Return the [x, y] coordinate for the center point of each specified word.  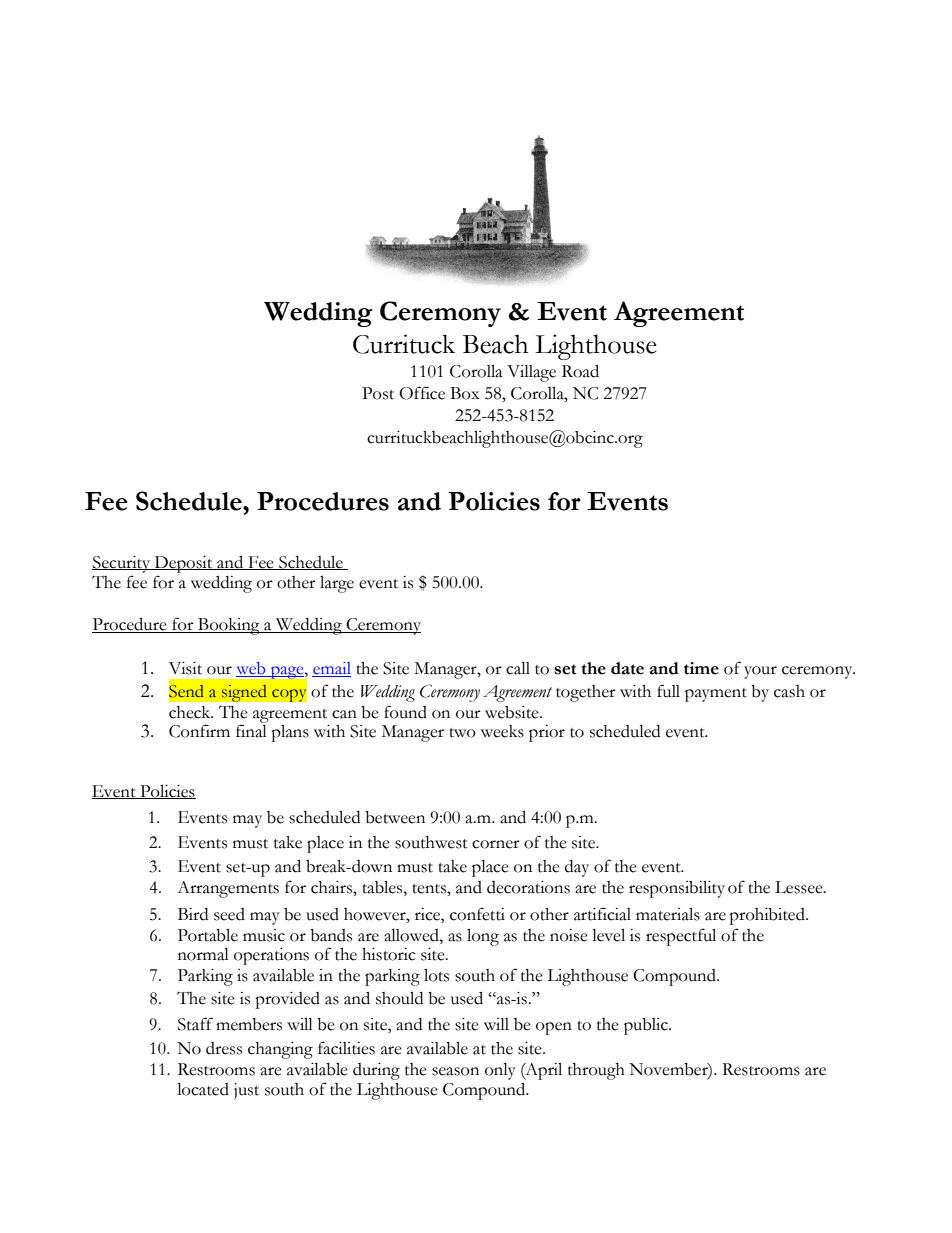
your [760, 672]
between [395, 817]
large [337, 584]
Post [378, 393]
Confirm [199, 731]
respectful [681, 937]
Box [464, 393]
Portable [208, 935]
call [518, 668]
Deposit [183, 564]
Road [580, 371]
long [483, 937]
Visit [185, 668]
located [203, 1089]
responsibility [677, 889]
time [701, 668]
